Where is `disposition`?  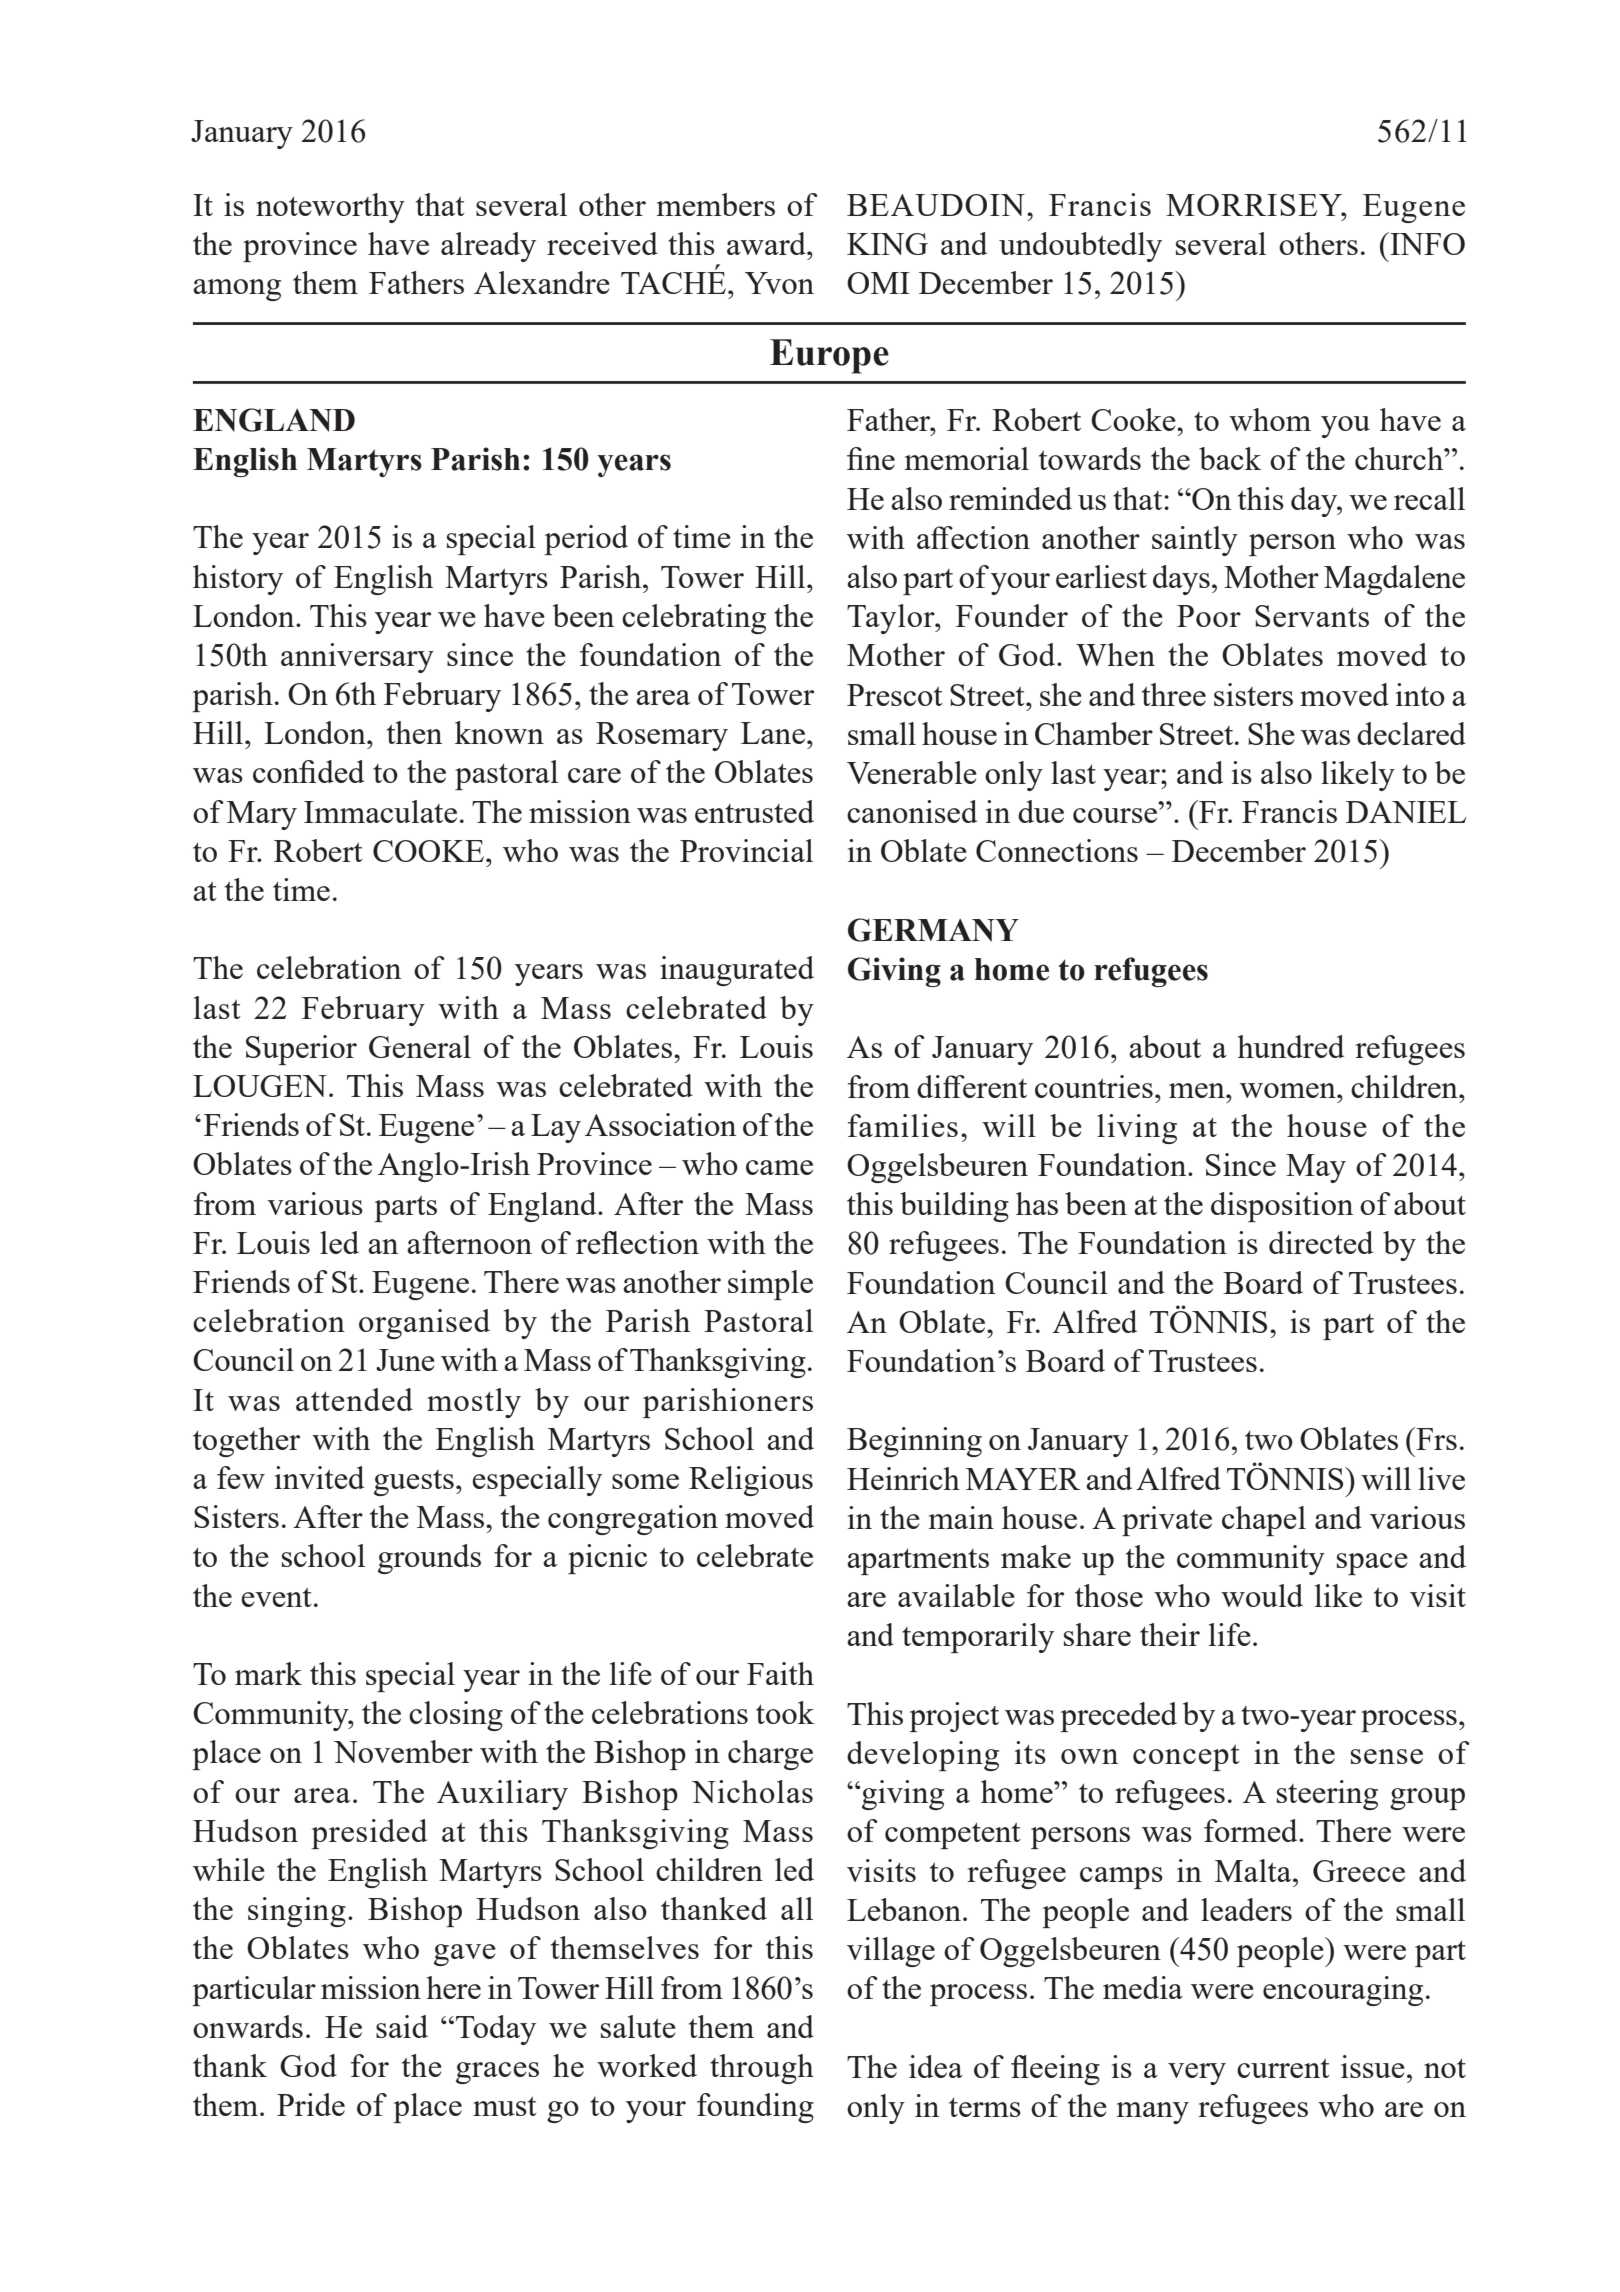 disposition is located at coordinates (1282, 1207).
